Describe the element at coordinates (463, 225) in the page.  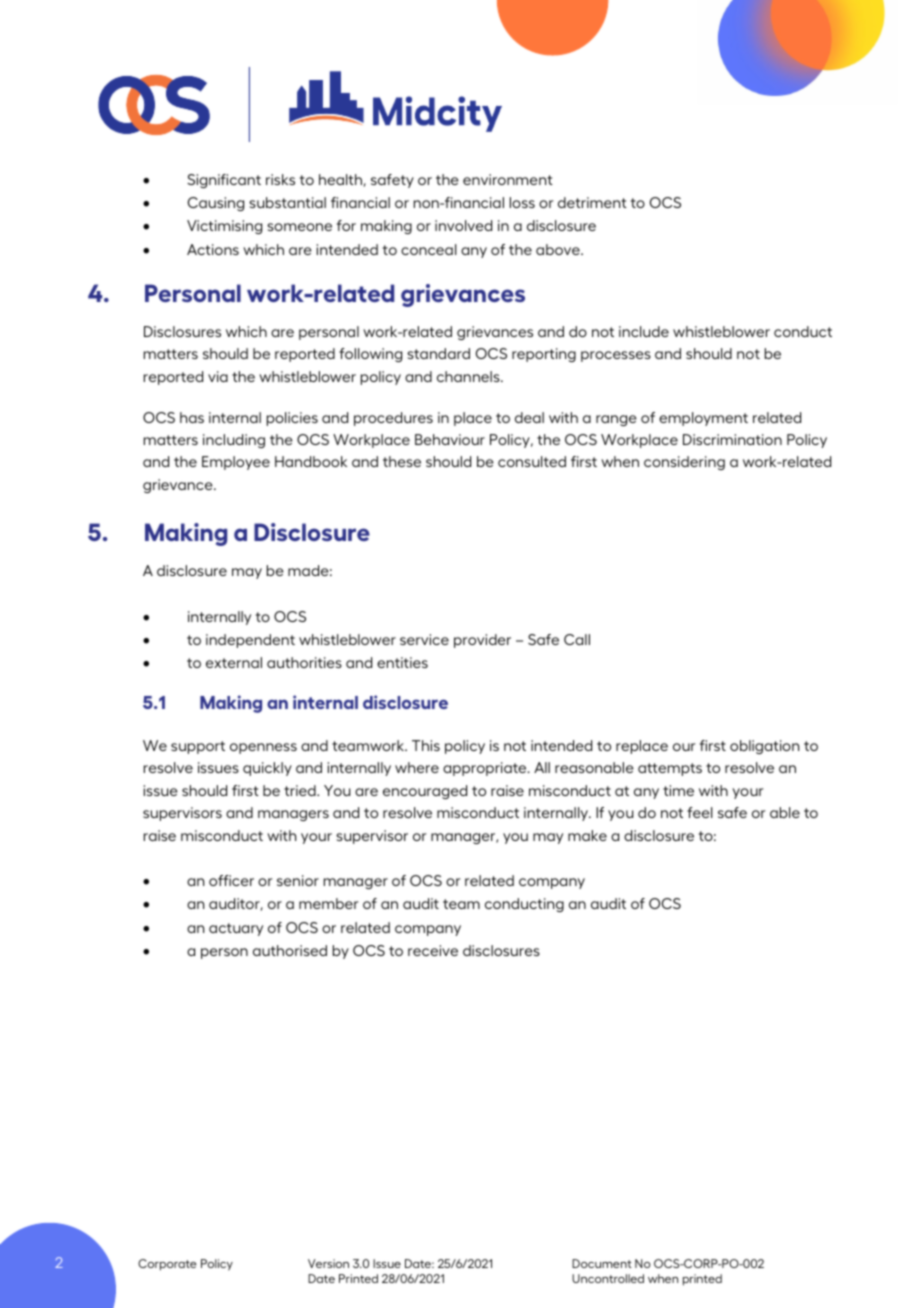
I see `involved` at that location.
